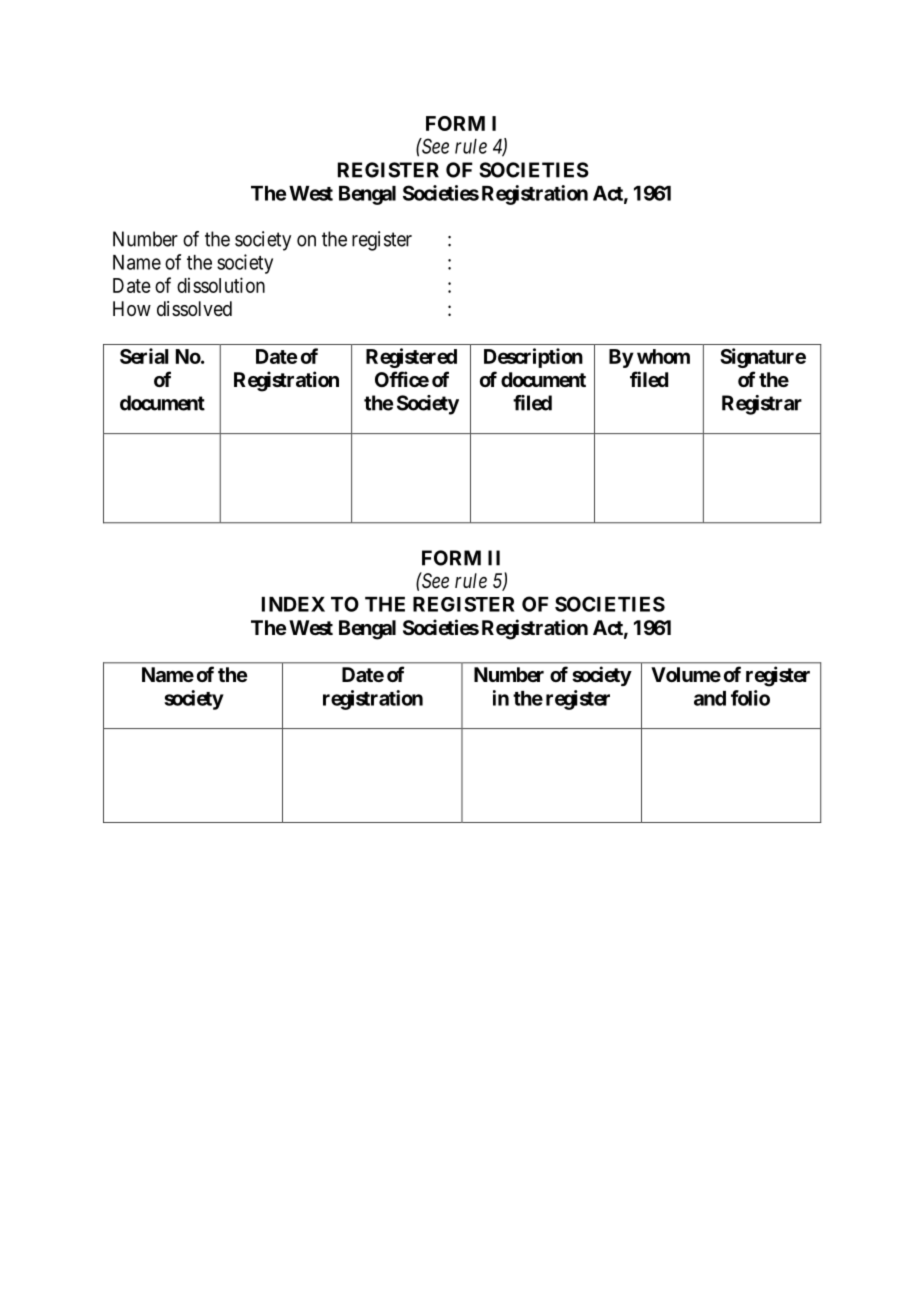 The height and width of the page is (1308, 924). What do you see at coordinates (293, 604) in the page?
I see `INDEX` at bounding box center [293, 604].
